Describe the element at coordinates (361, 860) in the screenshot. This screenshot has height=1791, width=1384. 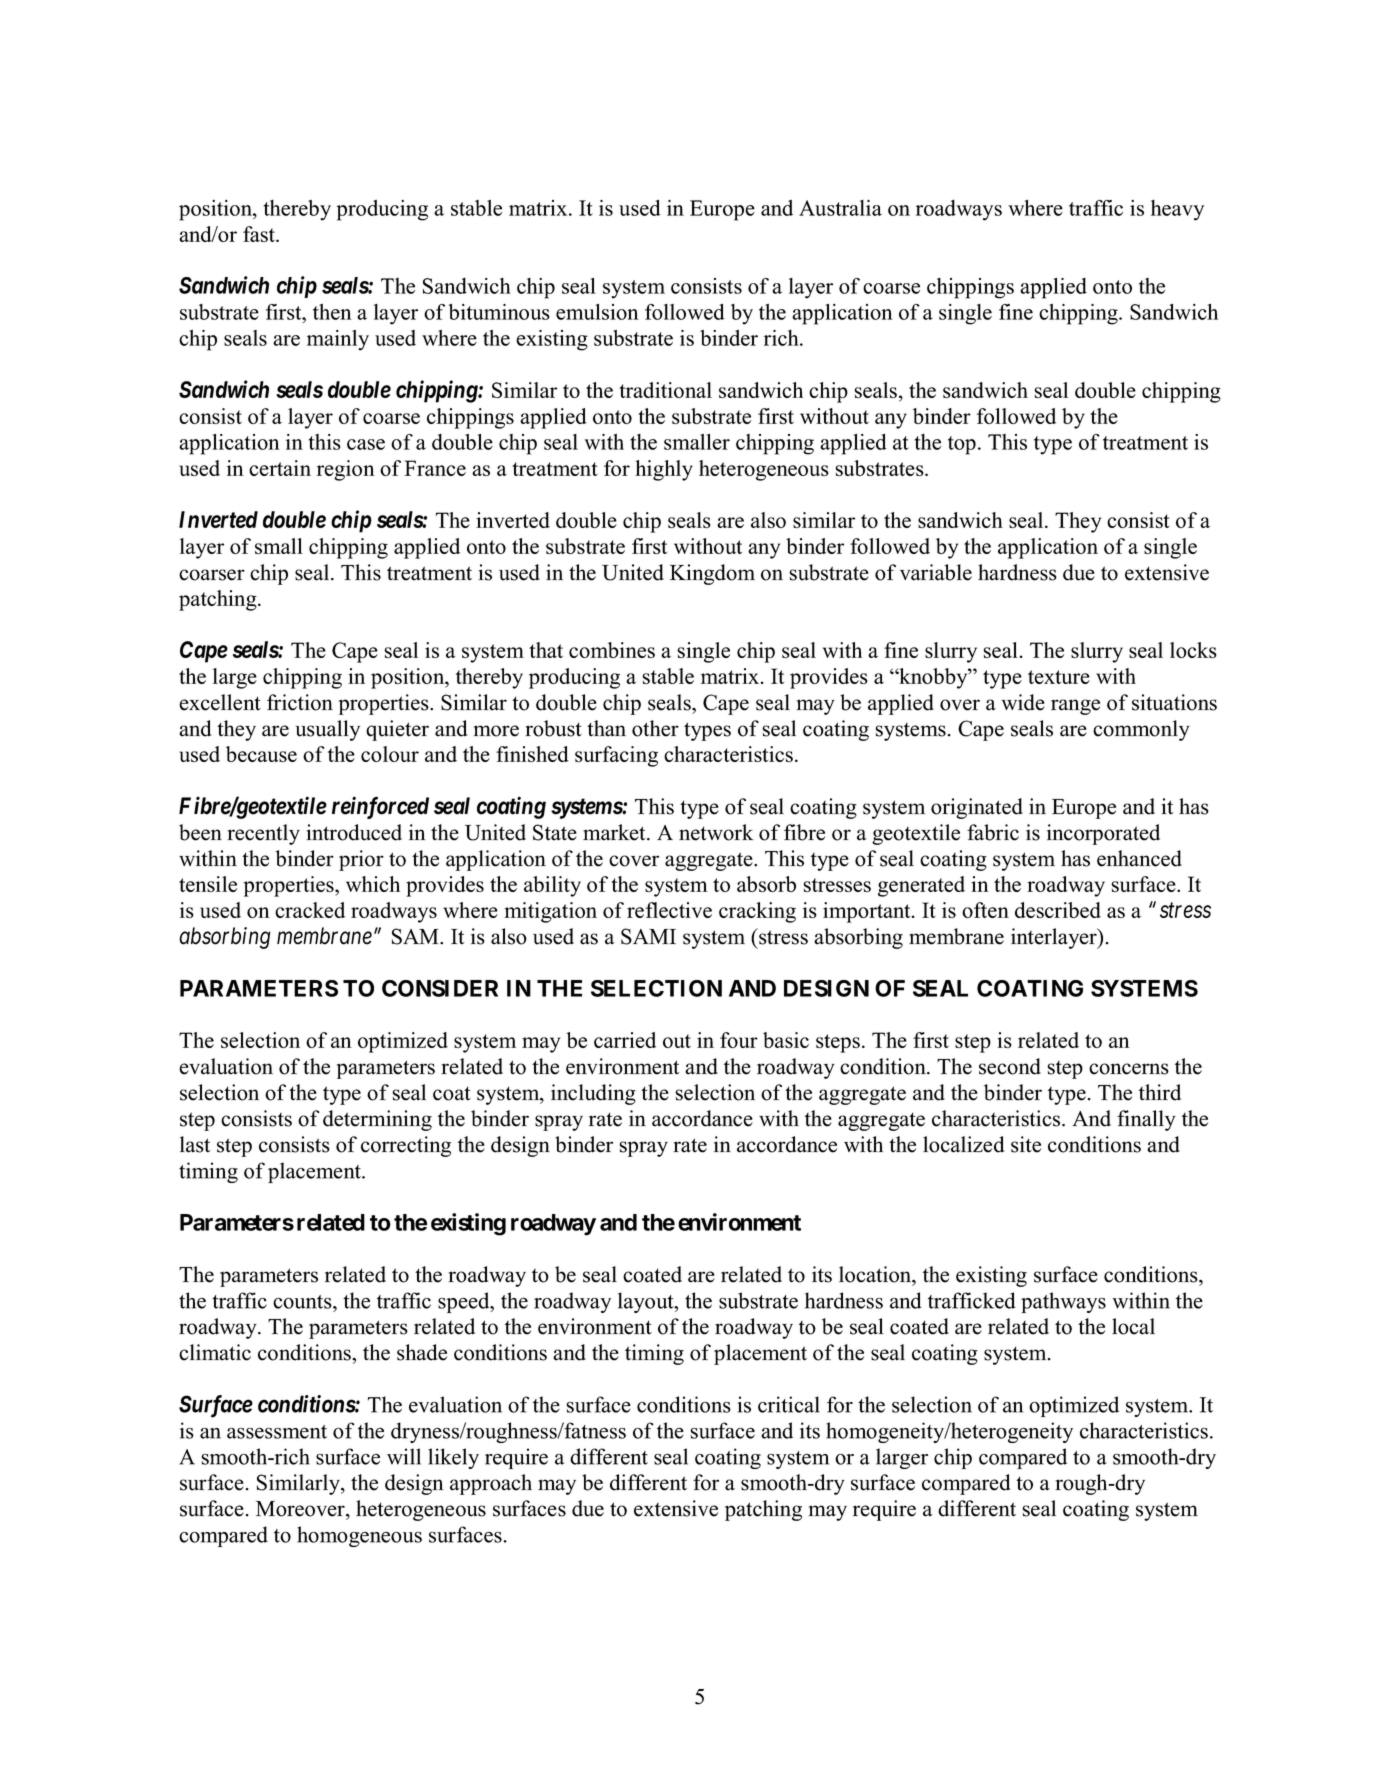
I see `prior` at that location.
